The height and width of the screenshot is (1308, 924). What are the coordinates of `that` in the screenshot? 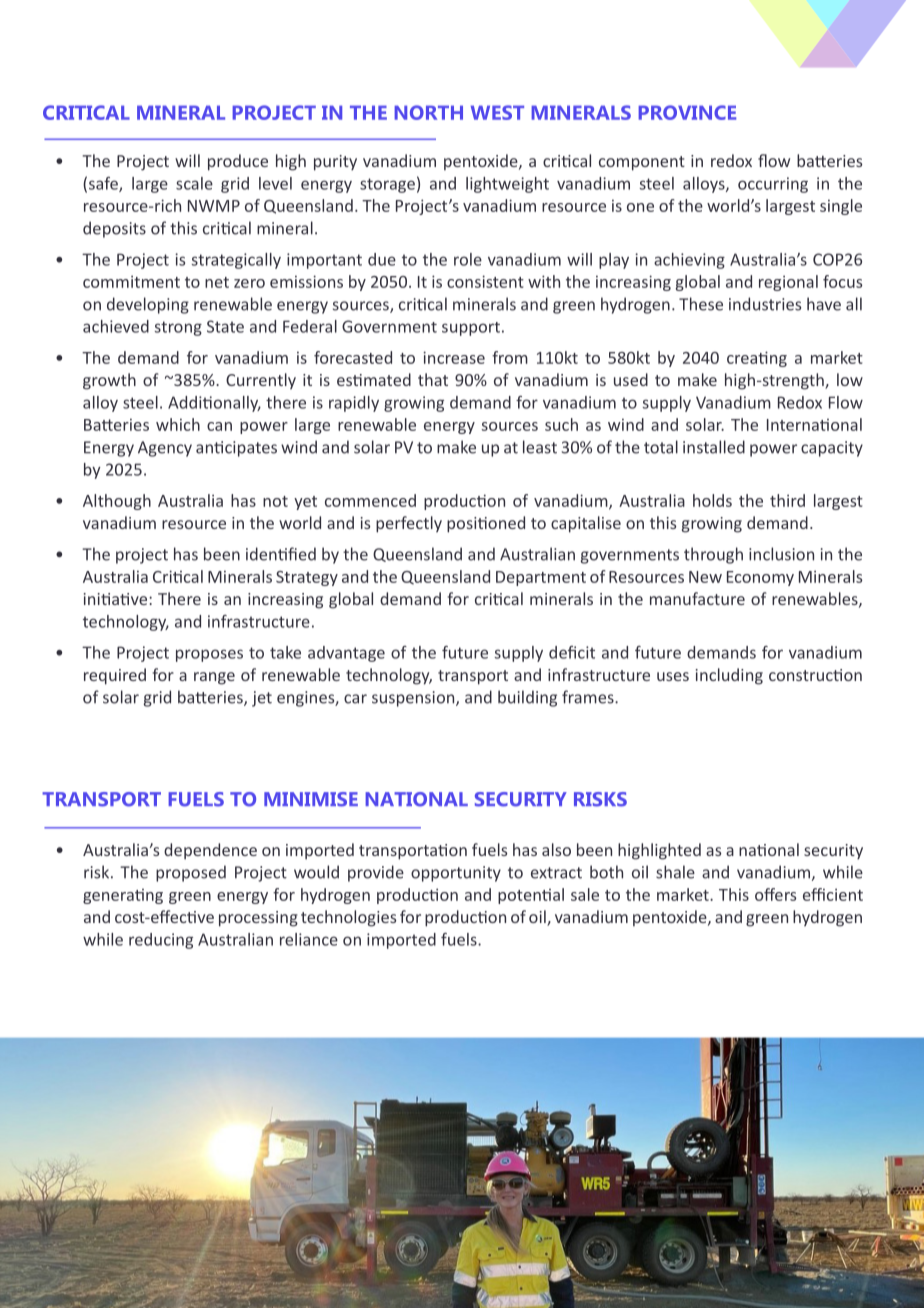 It's located at (433, 379).
